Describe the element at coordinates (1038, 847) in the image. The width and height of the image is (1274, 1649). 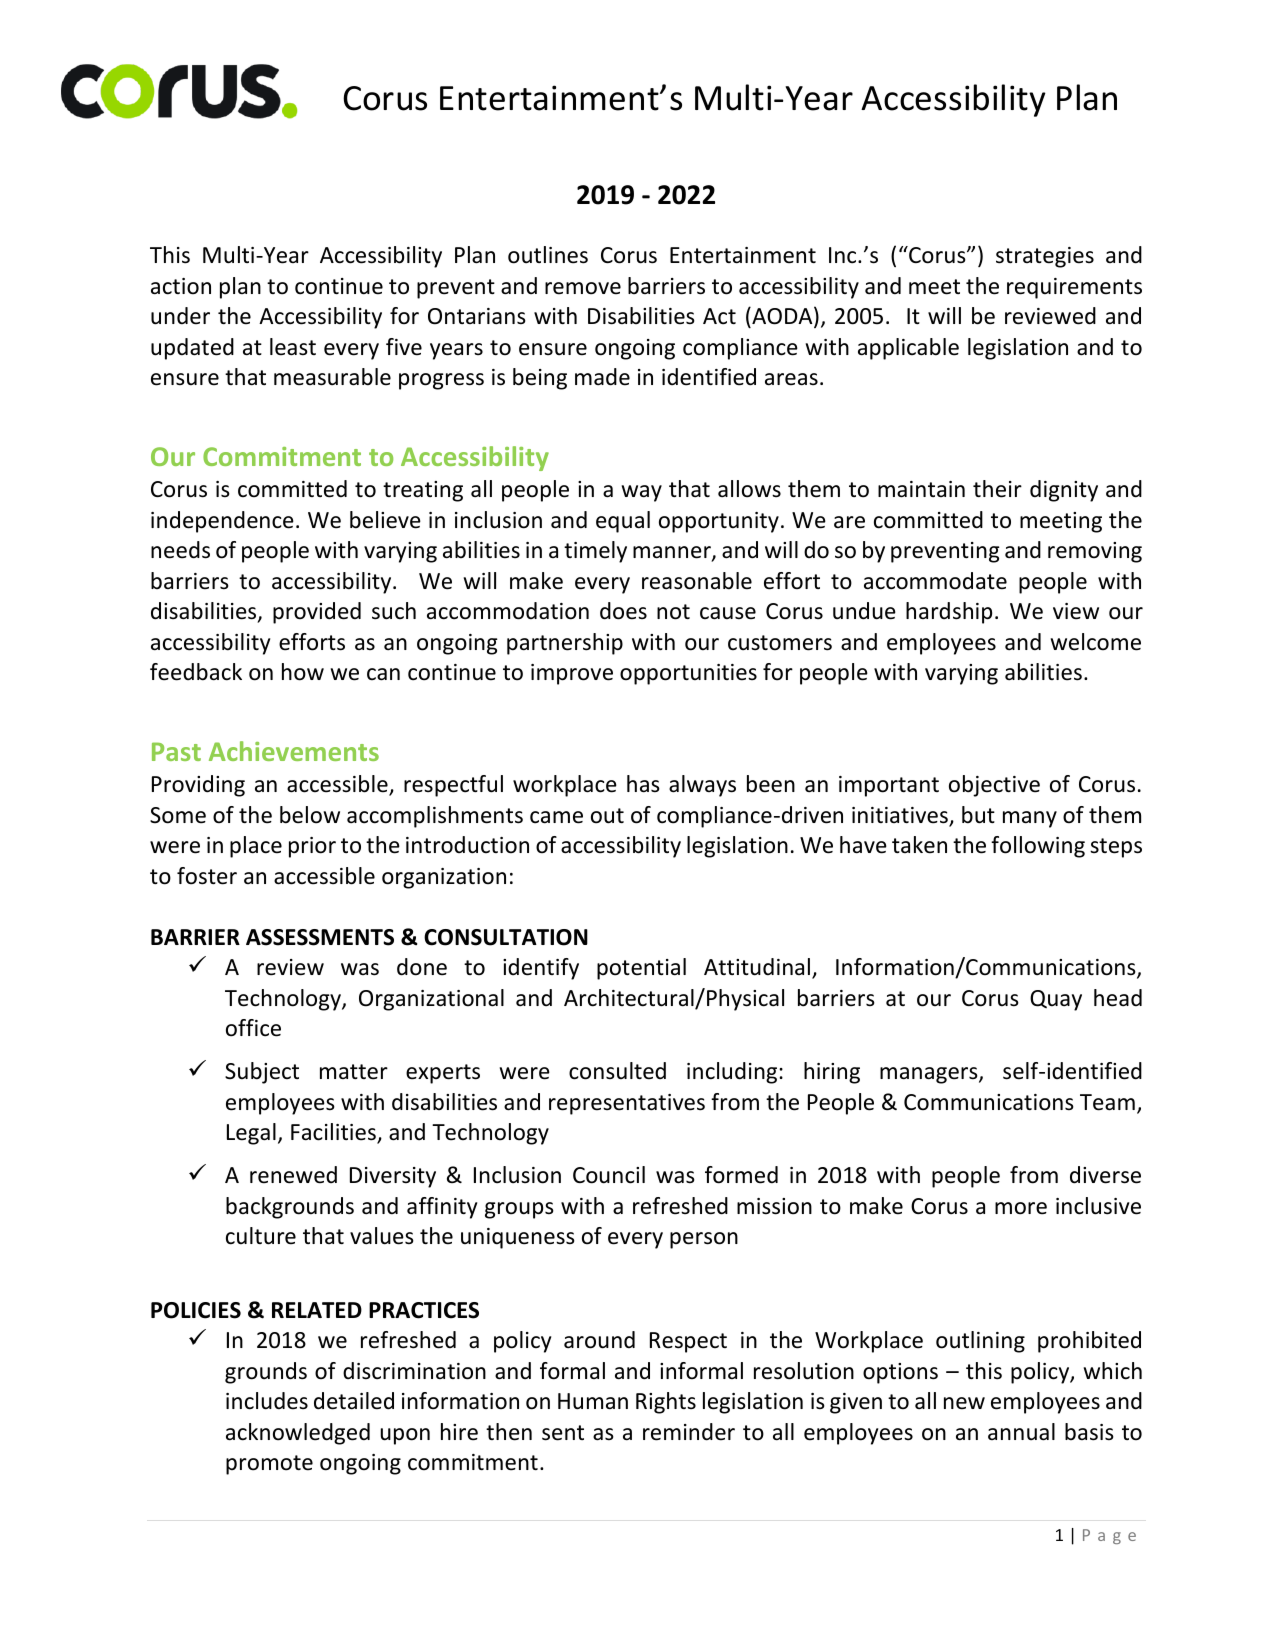
I see `following` at that location.
